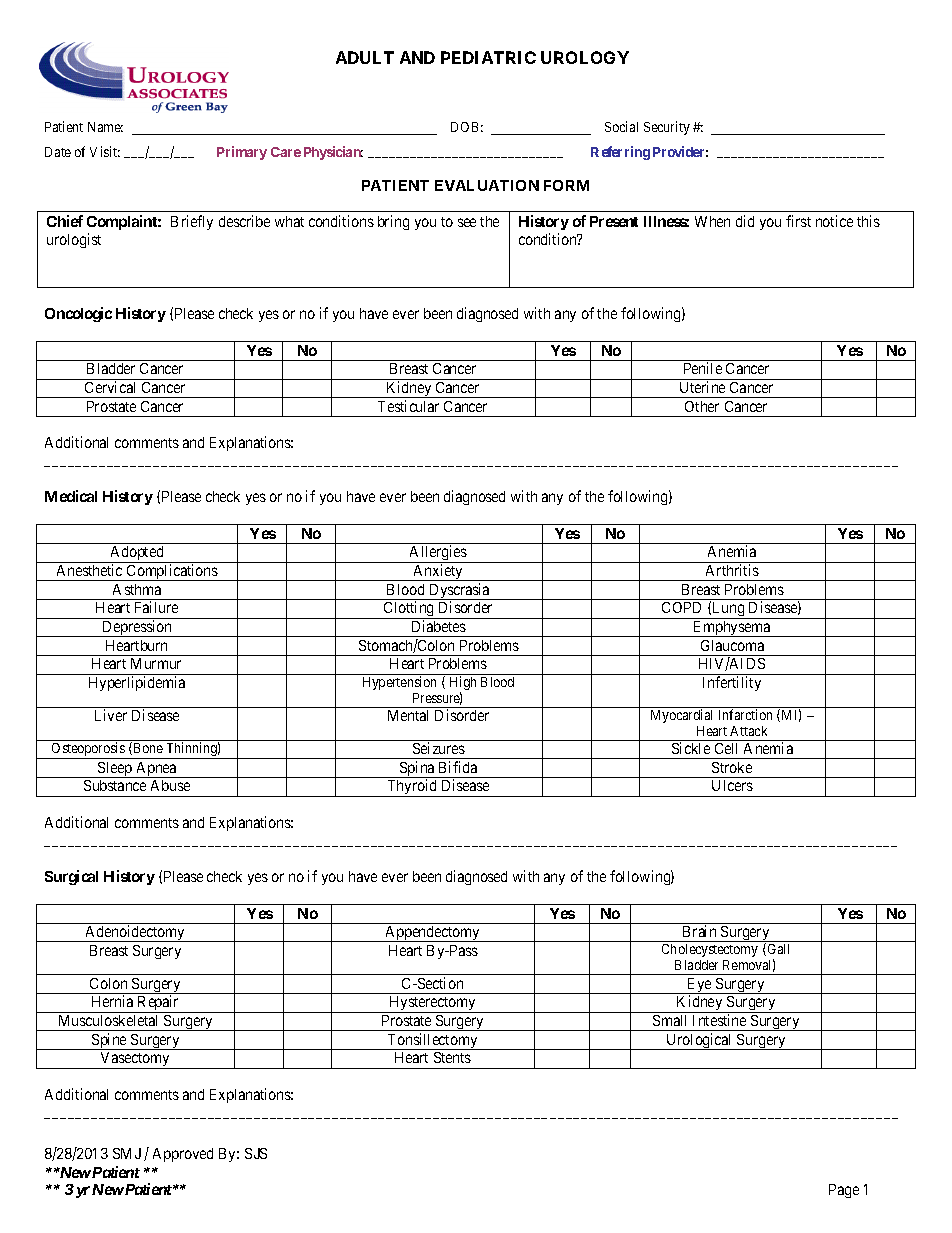 This page has width=952, height=1233. I want to click on Complications, so click(172, 572).
